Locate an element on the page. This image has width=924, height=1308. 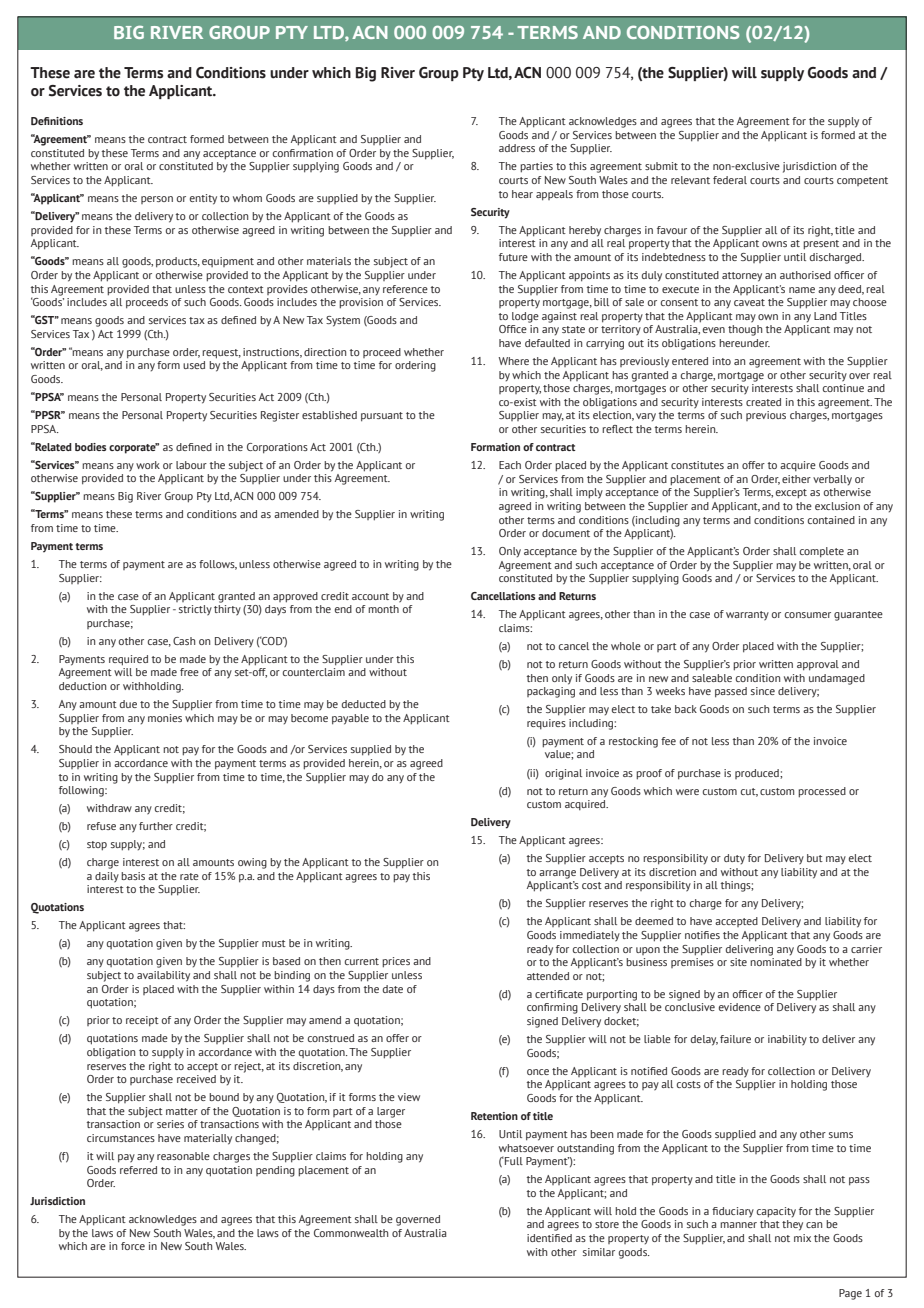
Each is located at coordinates (510, 465).
